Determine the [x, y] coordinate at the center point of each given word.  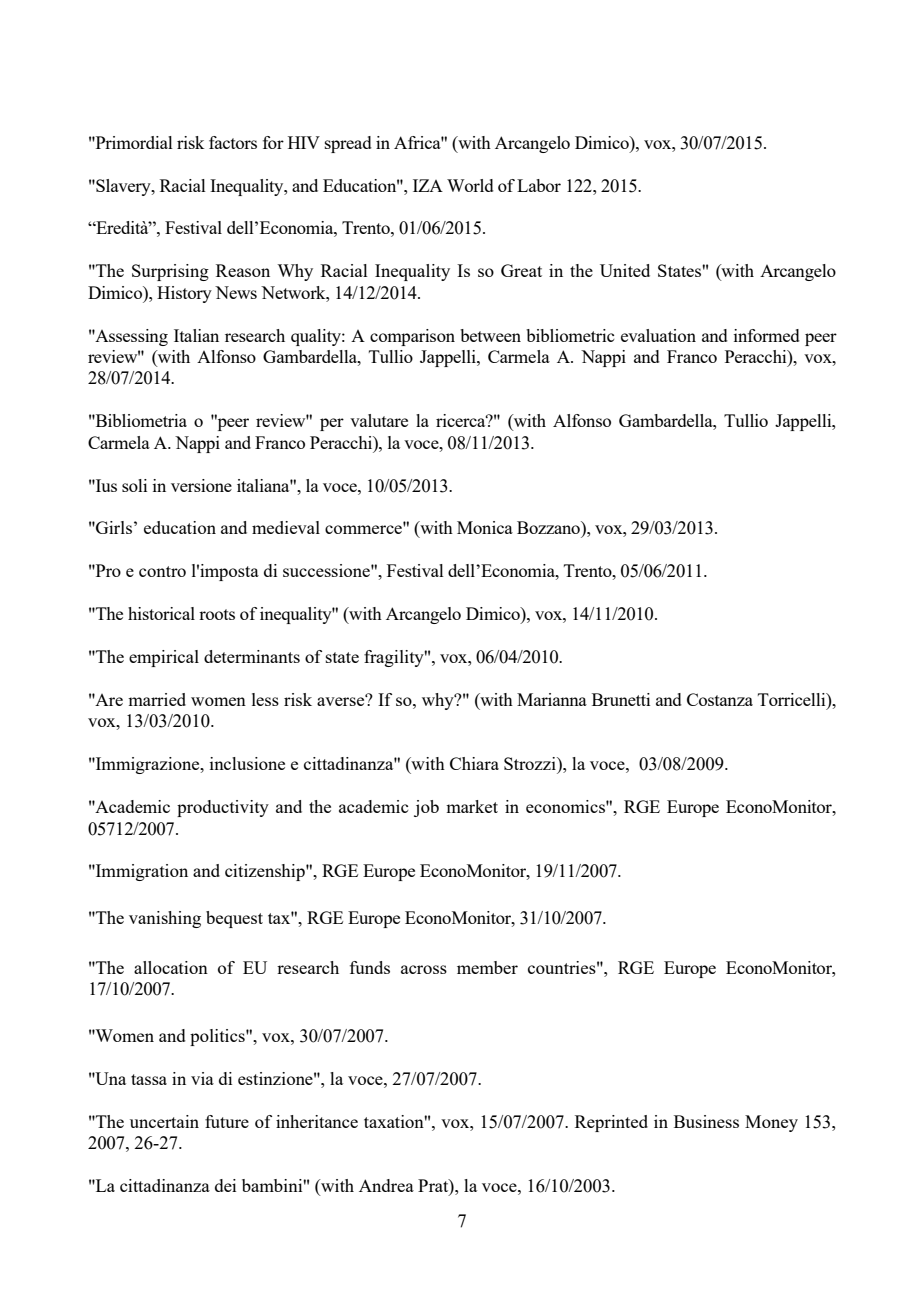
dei [225, 1185]
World [470, 185]
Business [706, 1121]
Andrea [386, 1185]
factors [233, 142]
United [625, 270]
